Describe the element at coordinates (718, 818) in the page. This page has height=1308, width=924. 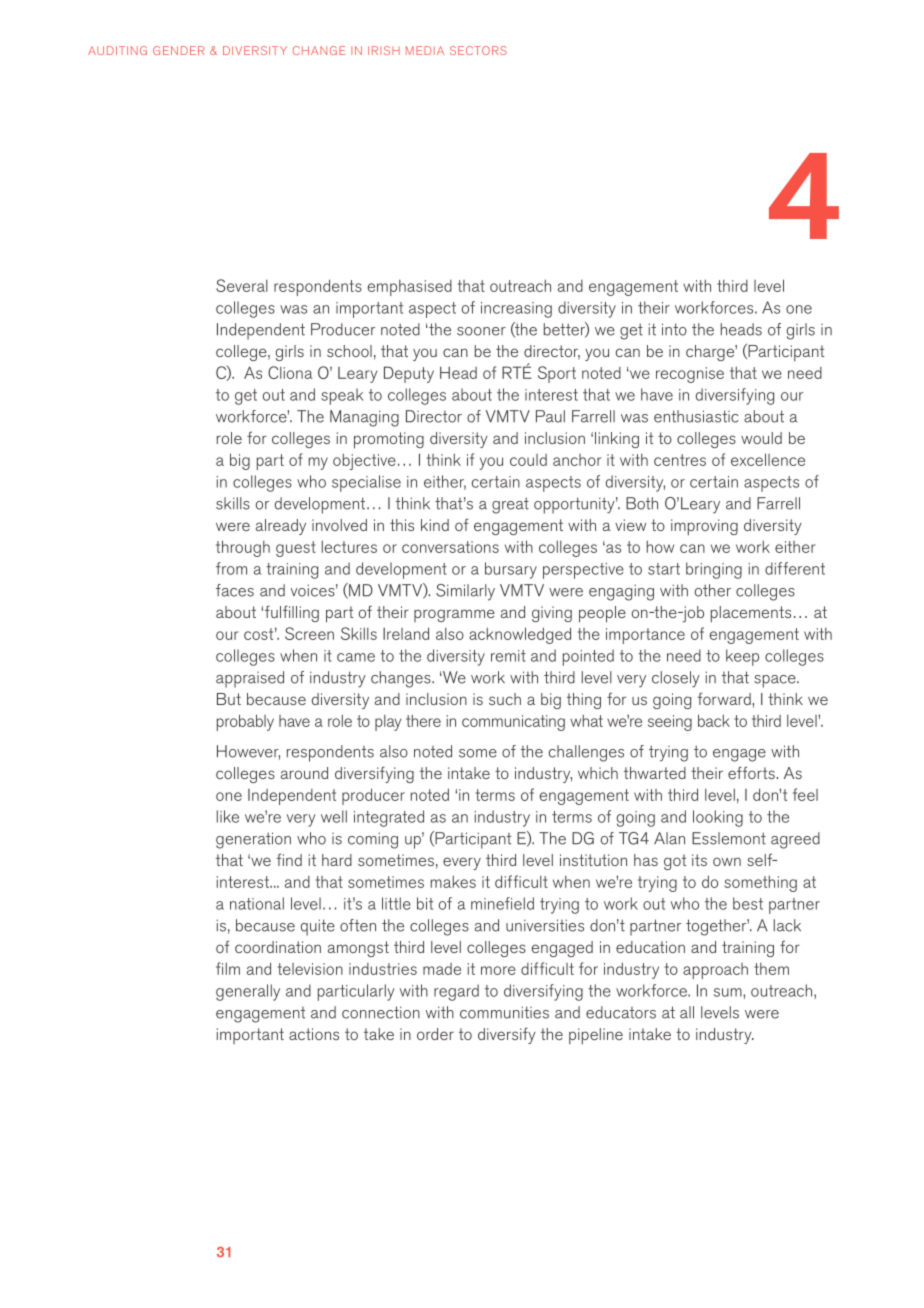
I see `looking` at that location.
